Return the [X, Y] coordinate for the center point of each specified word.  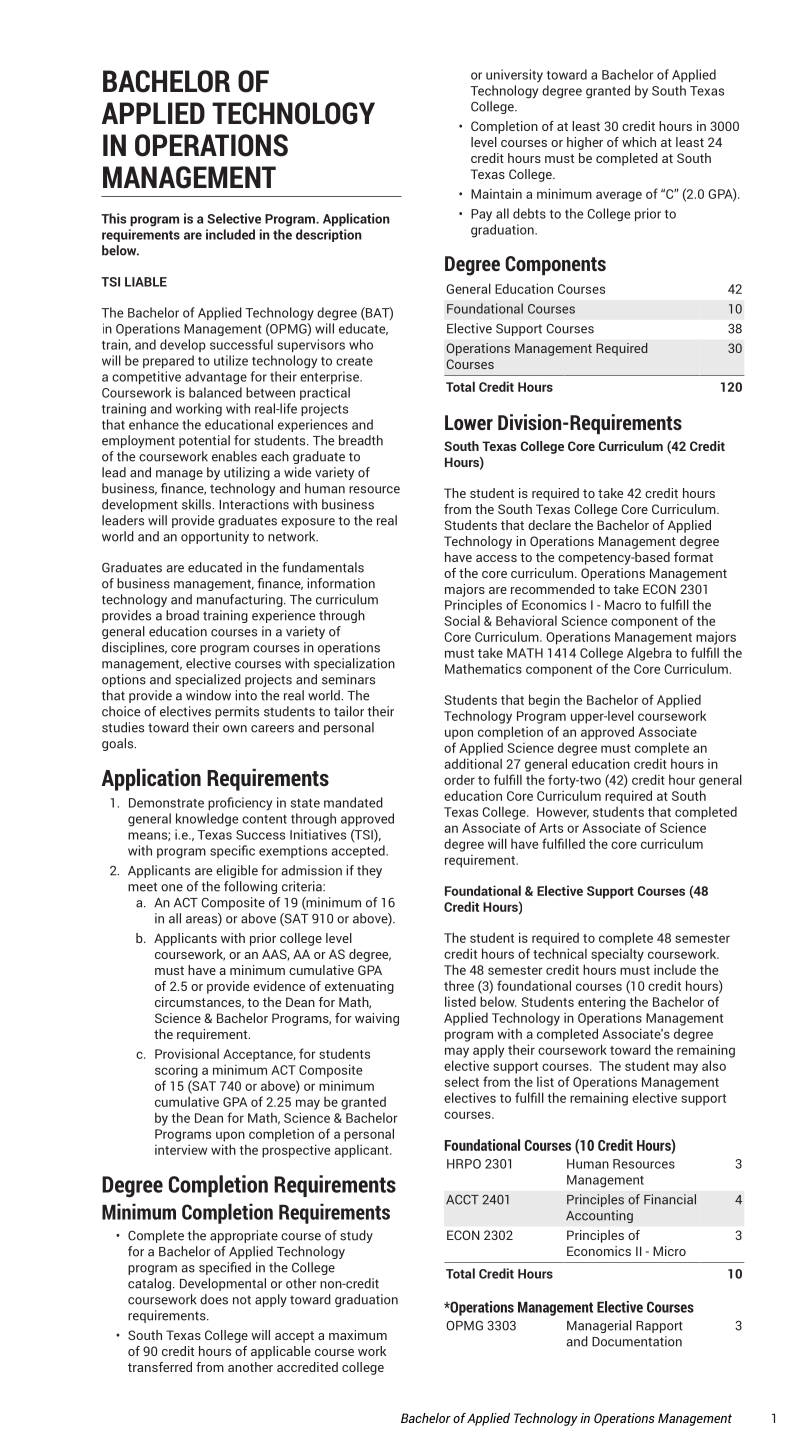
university [514, 76]
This [114, 218]
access [496, 558]
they [369, 871]
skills [197, 504]
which [639, 142]
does [214, 1299]
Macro [623, 605]
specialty [617, 955]
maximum [358, 1335]
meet [142, 887]
